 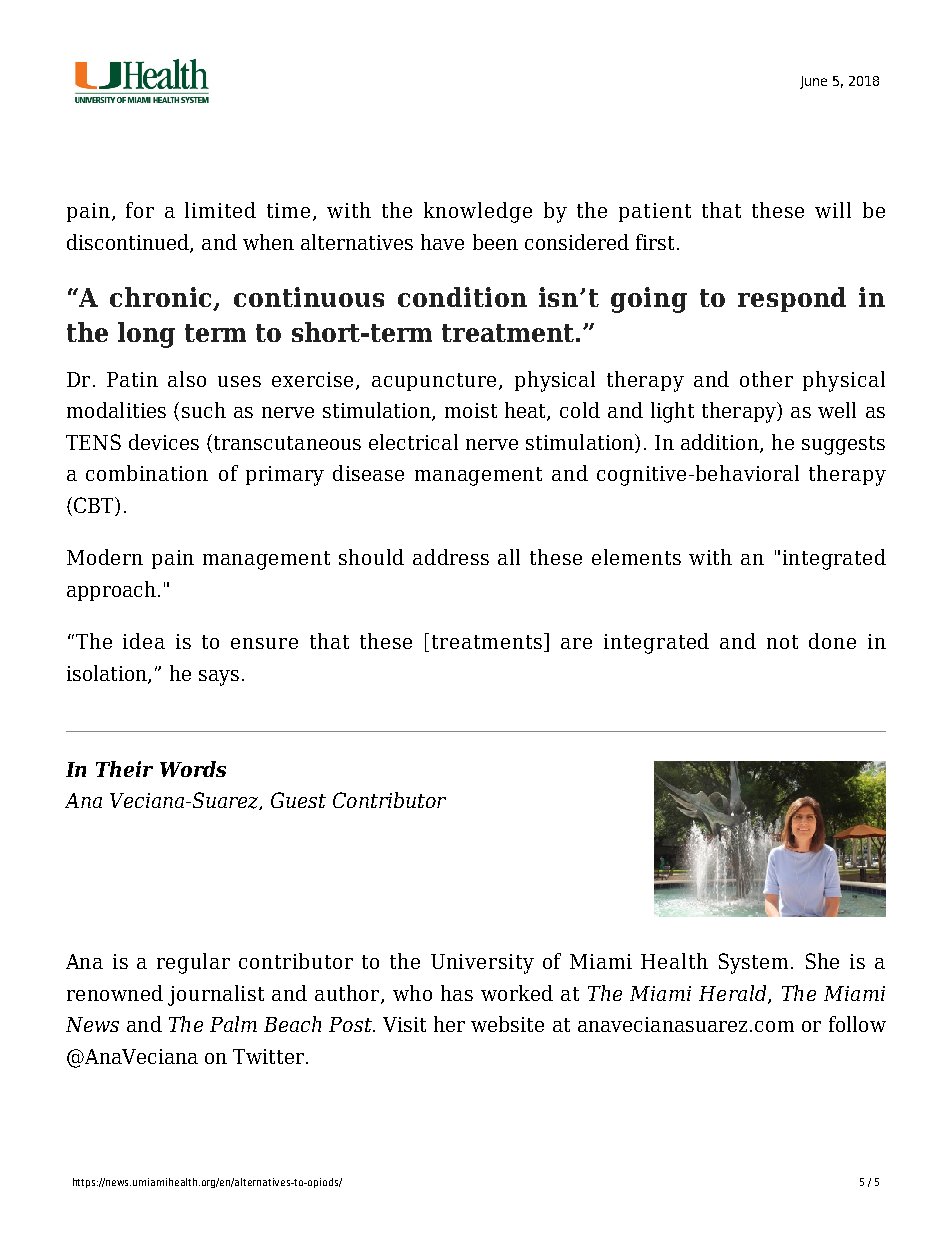 I want to click on limited, so click(x=220, y=210).
